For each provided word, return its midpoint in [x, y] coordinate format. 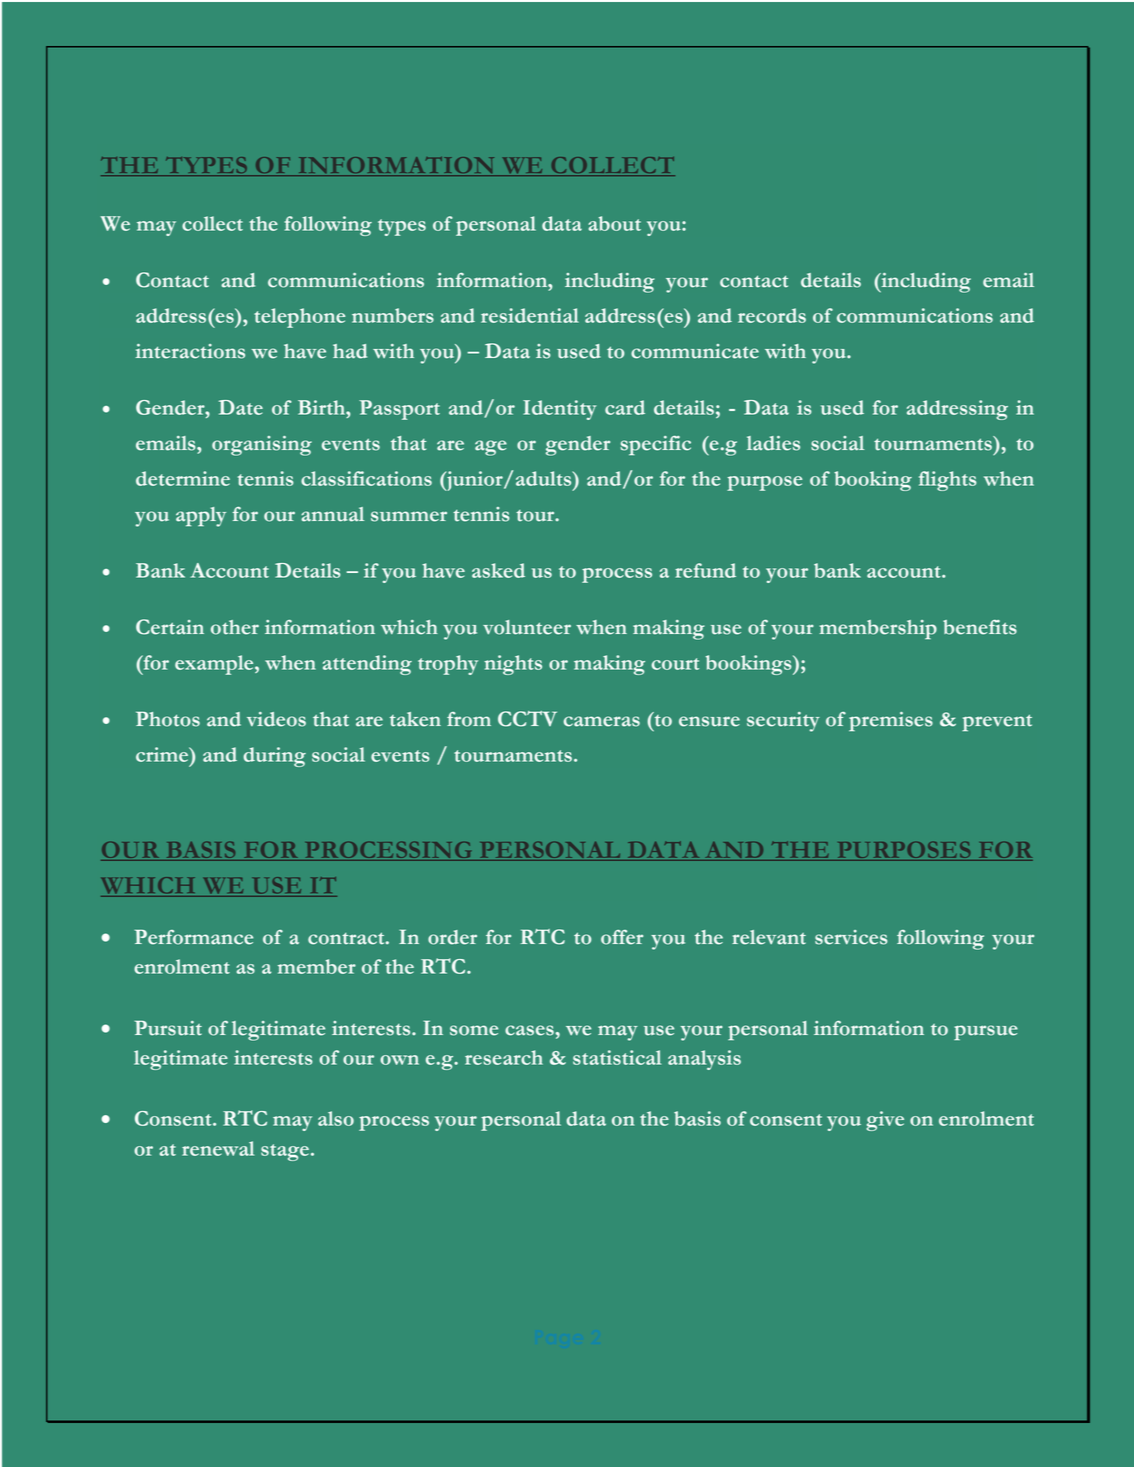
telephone [299, 318]
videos [276, 719]
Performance [194, 937]
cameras [601, 721]
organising [262, 446]
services [851, 937]
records [772, 315]
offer [622, 937]
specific [655, 446]
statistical [617, 1057]
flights [948, 481]
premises [891, 721]
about [614, 223]
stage [285, 1152]
